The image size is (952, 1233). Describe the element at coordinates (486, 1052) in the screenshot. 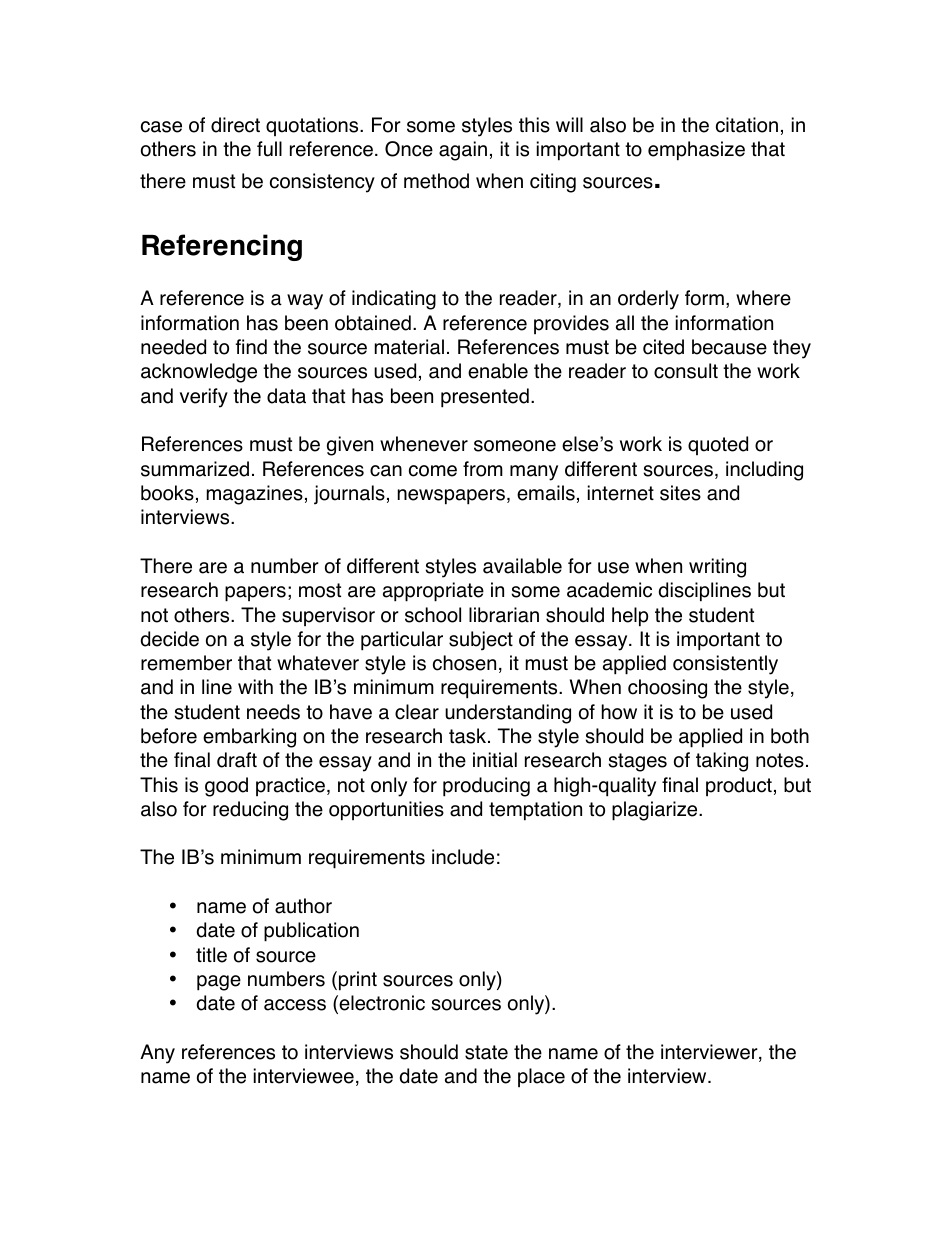

I see `state` at that location.
